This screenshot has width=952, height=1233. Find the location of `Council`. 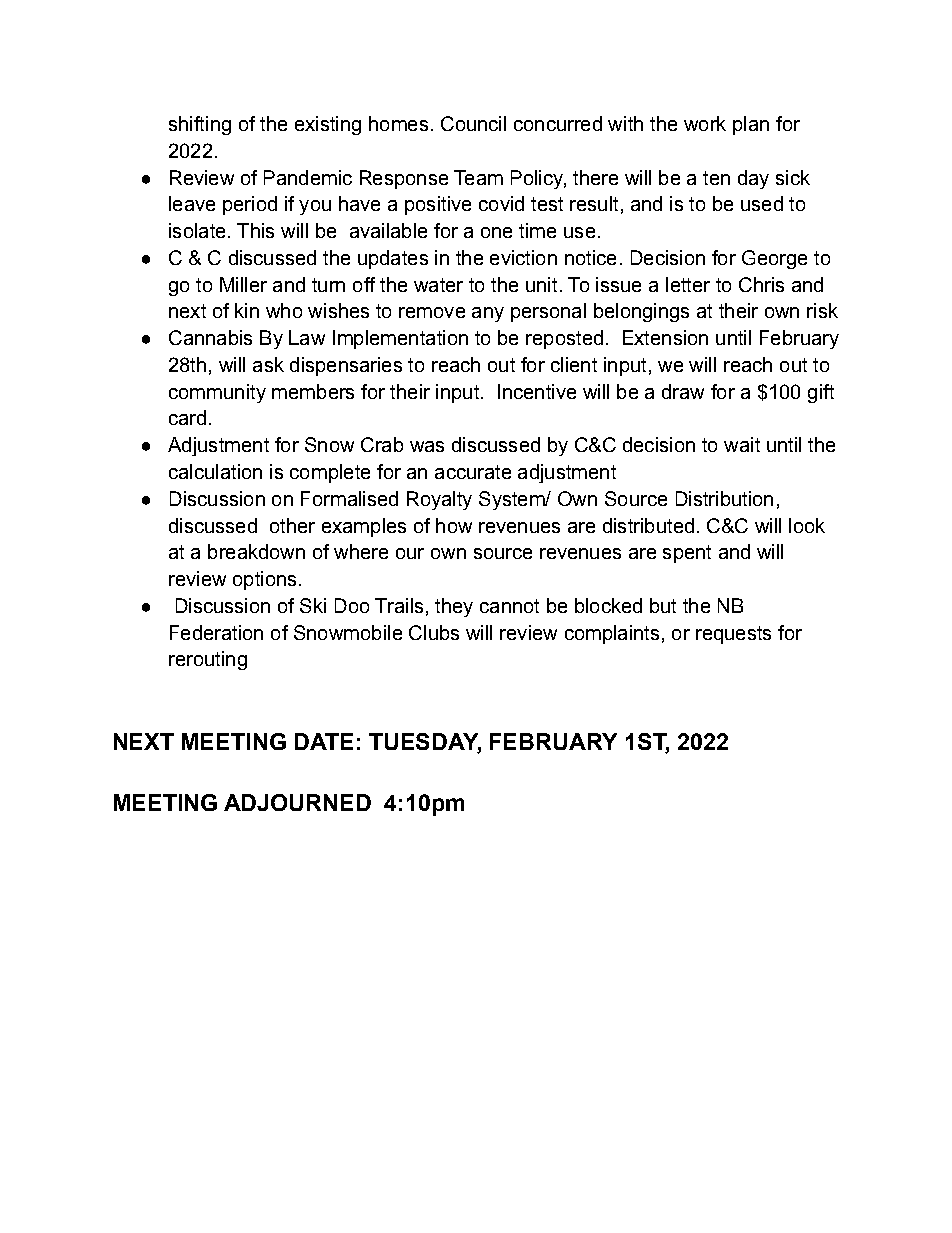

Council is located at coordinates (473, 123).
